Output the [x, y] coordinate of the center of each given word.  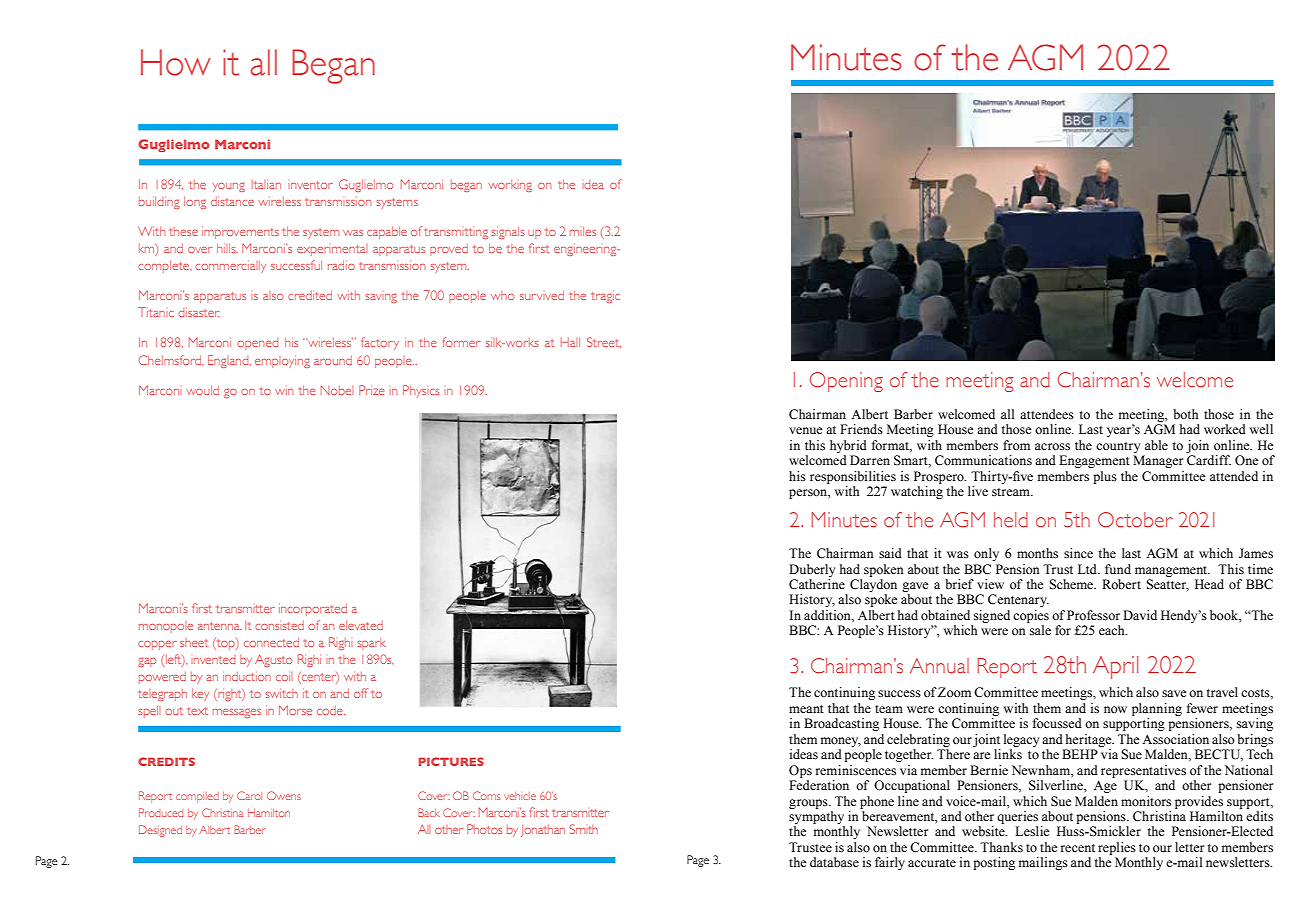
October [1135, 519]
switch [281, 693]
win [284, 392]
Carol [249, 795]
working [510, 186]
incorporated [313, 610]
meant [806, 709]
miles [583, 231]
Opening [846, 382]
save [1174, 694]
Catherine [817, 584]
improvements [240, 233]
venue [805, 430]
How [176, 62]
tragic [605, 297]
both [1185, 414]
